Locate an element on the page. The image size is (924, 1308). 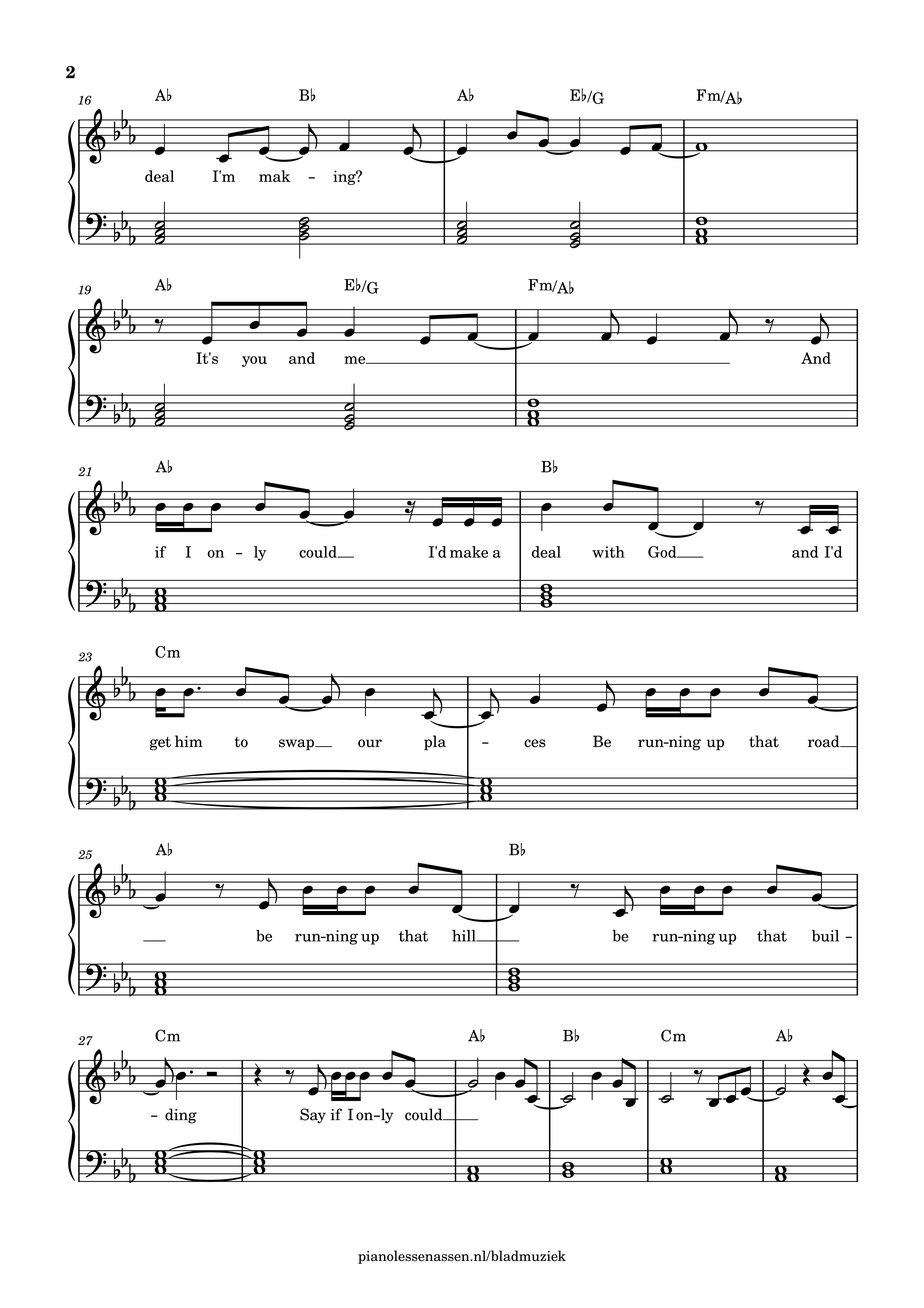
him is located at coordinates (189, 741).
